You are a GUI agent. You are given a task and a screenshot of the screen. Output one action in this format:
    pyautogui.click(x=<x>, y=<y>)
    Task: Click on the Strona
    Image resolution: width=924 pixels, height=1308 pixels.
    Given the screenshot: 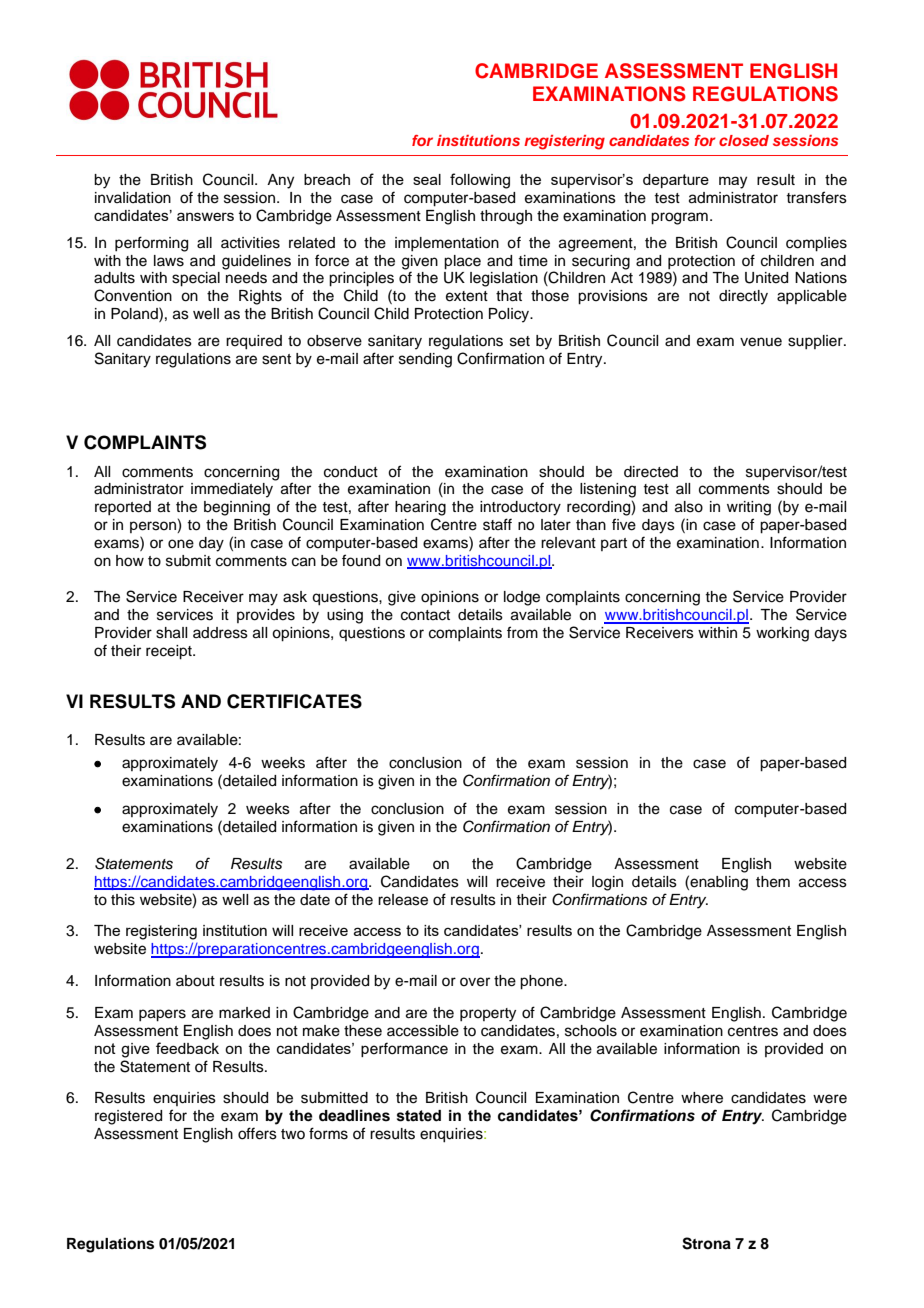 What is the action you would take?
    pyautogui.click(x=706, y=1243)
